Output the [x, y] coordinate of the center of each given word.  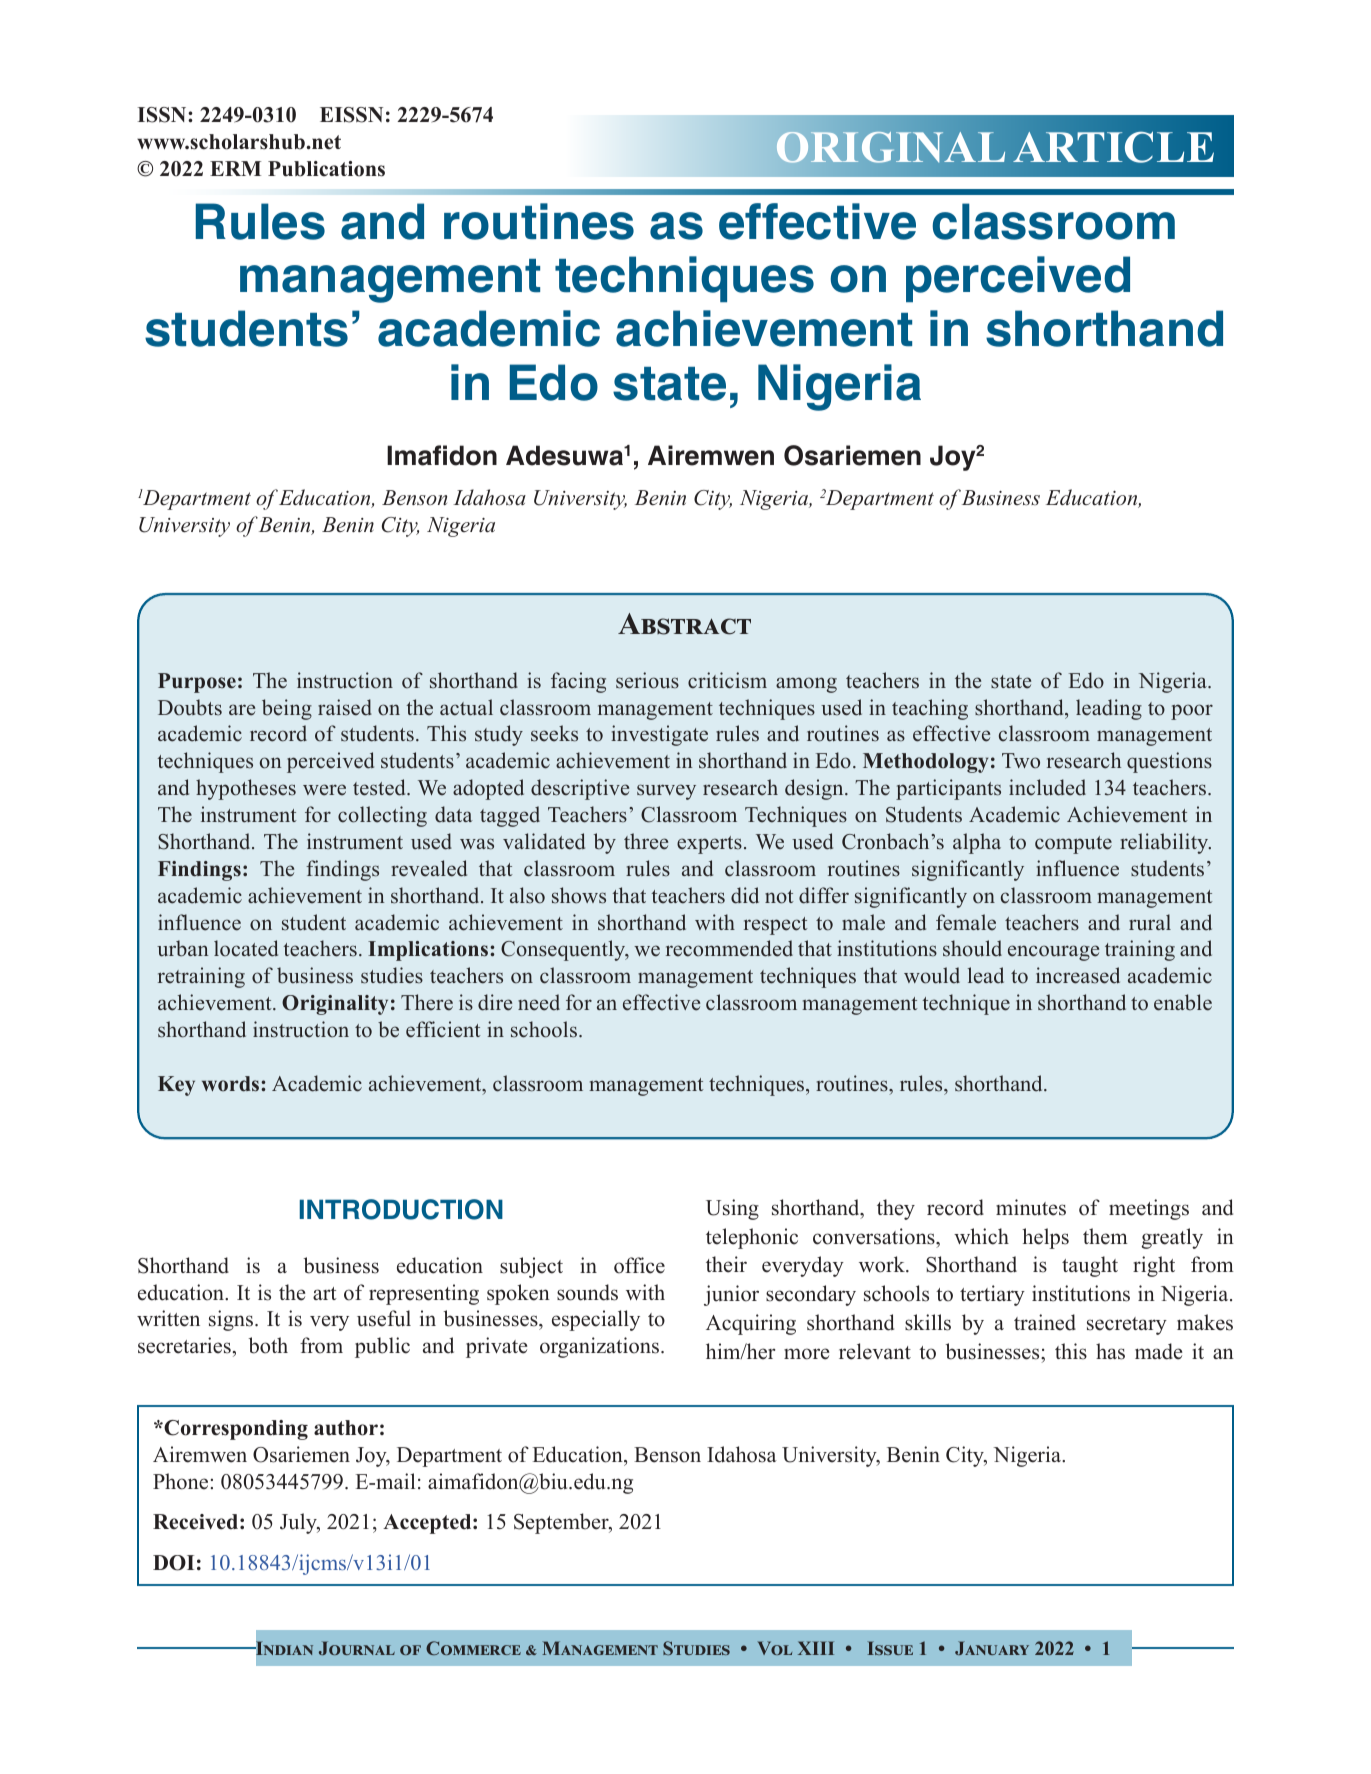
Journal [357, 1648]
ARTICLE [1113, 147]
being [287, 709]
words [232, 1084]
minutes [1031, 1207]
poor [1192, 712]
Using [732, 1209]
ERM [235, 168]
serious [647, 680]
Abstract [684, 624]
